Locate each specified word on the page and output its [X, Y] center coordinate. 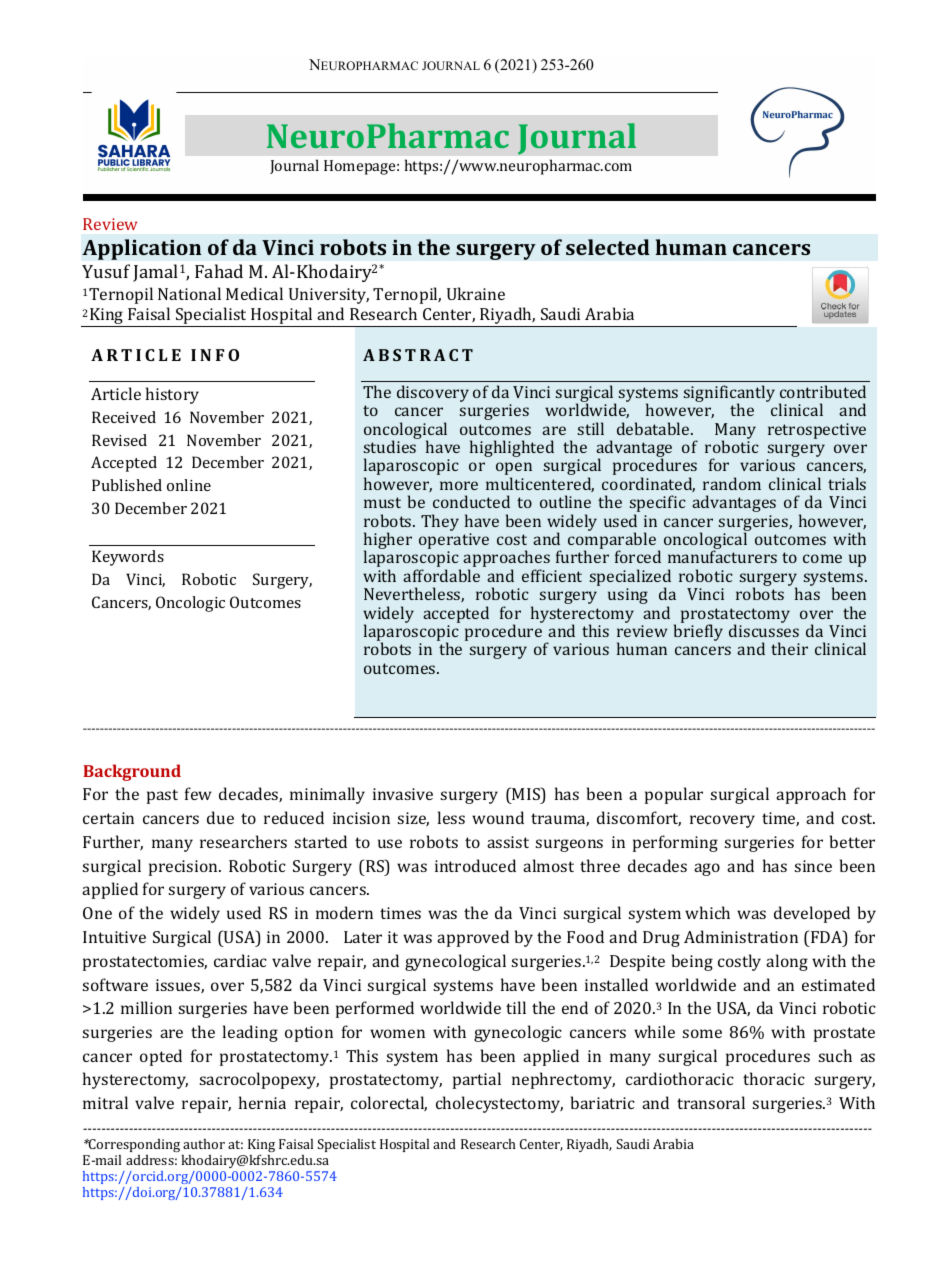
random [732, 483]
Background [132, 772]
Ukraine [476, 293]
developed [812, 914]
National [189, 293]
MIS [527, 793]
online [189, 485]
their [789, 648]
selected [608, 247]
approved [473, 938]
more [459, 485]
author [204, 1144]
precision [184, 868]
